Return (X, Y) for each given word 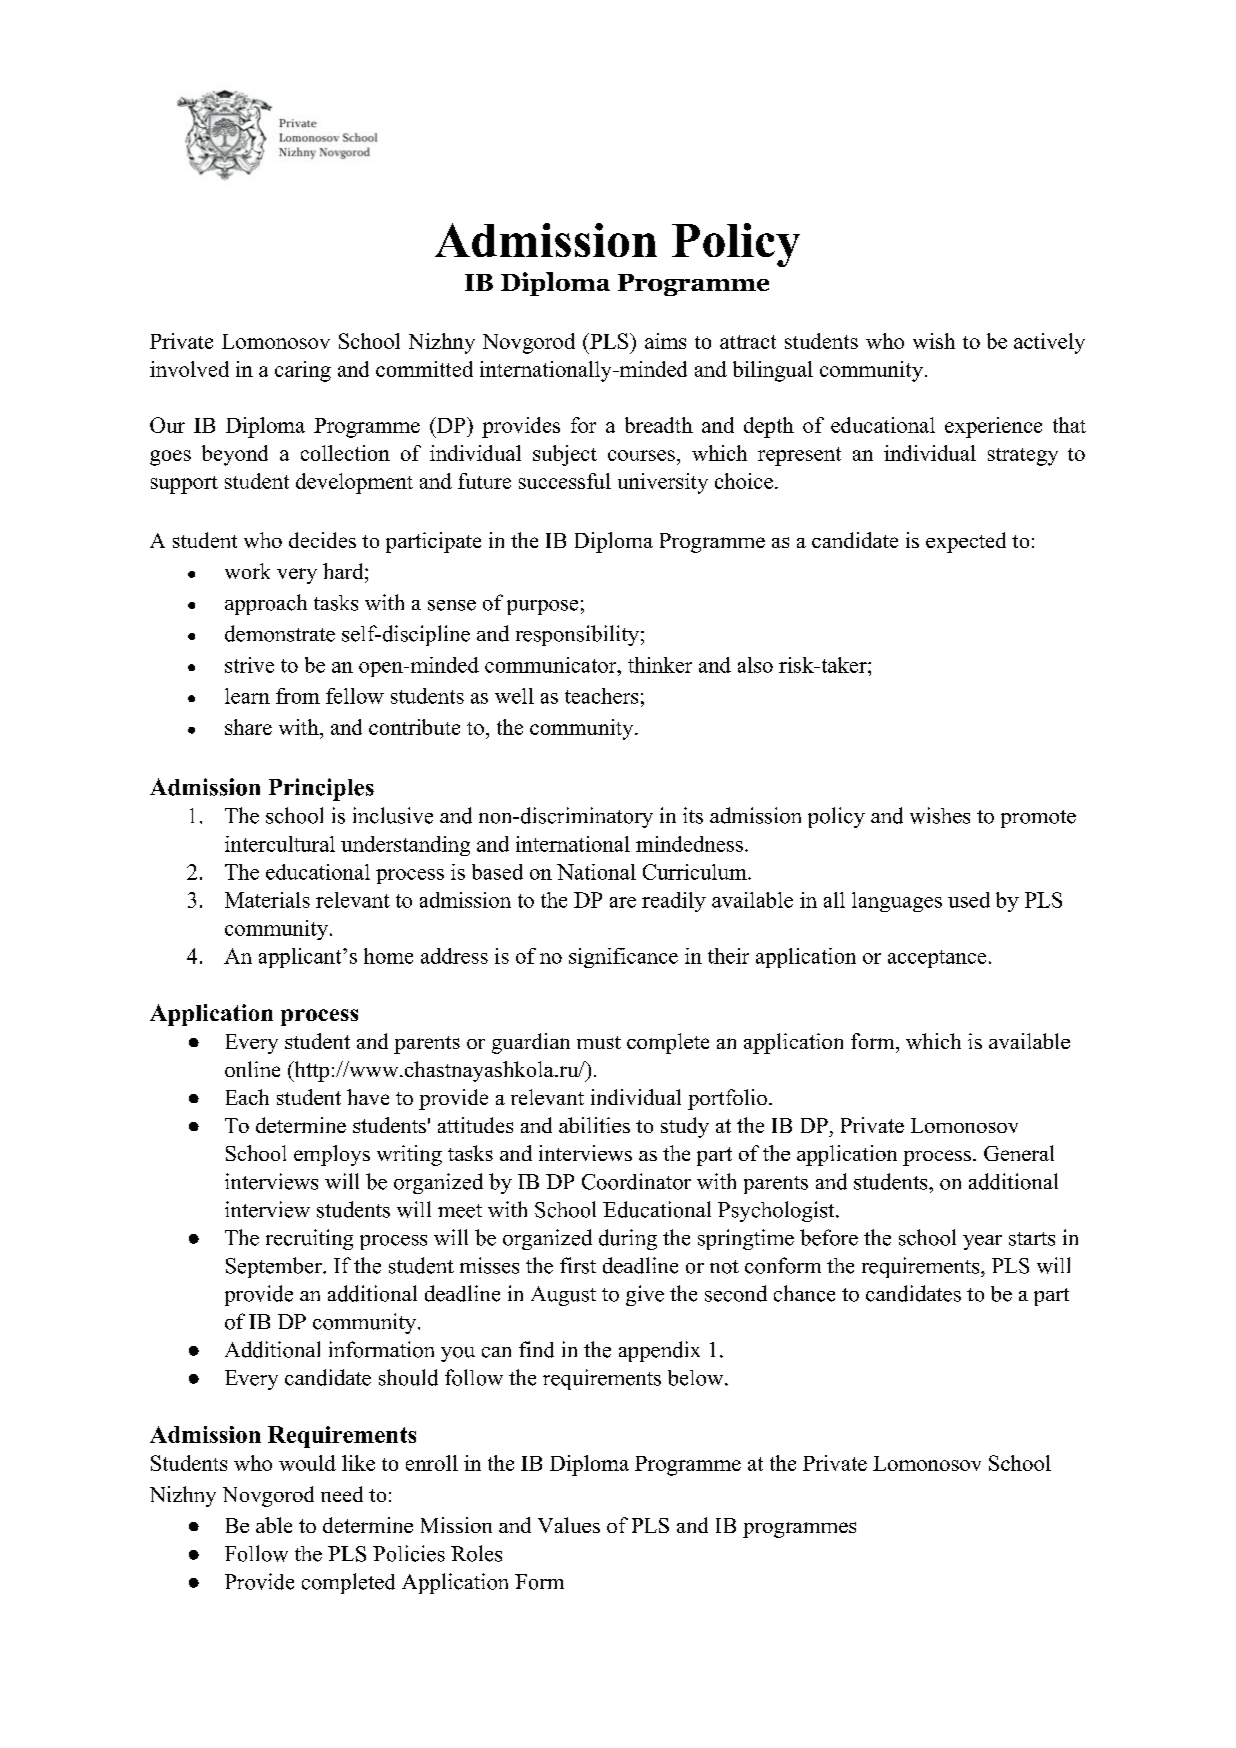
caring (303, 371)
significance (623, 958)
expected (966, 542)
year (982, 1242)
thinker (660, 665)
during (628, 1239)
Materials (267, 900)
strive (249, 665)
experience (993, 427)
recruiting (309, 1239)
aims (665, 341)
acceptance (937, 959)
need (342, 1494)
